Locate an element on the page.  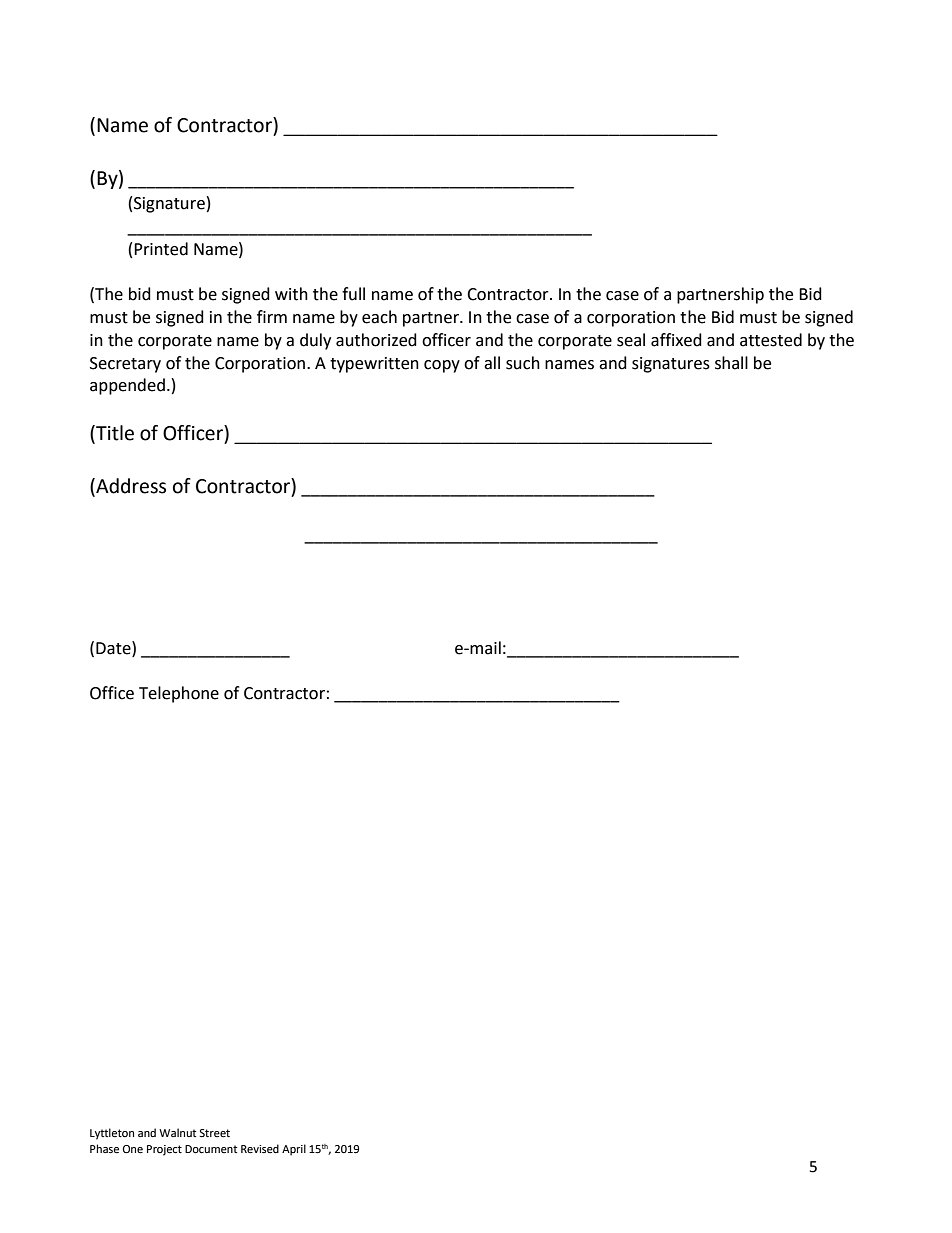
copy is located at coordinates (442, 366).
